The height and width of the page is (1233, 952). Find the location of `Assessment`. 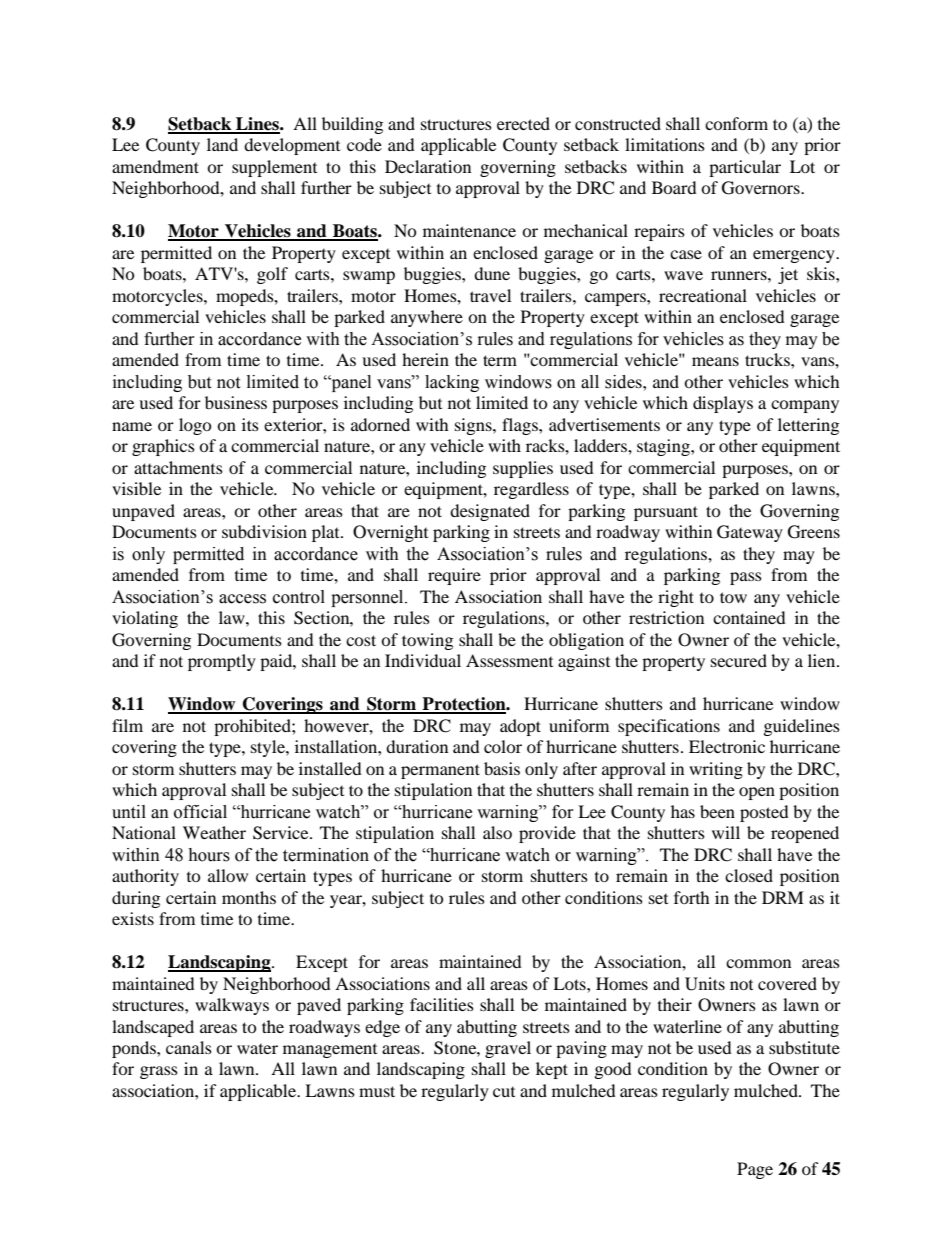

Assessment is located at coordinates (509, 660).
